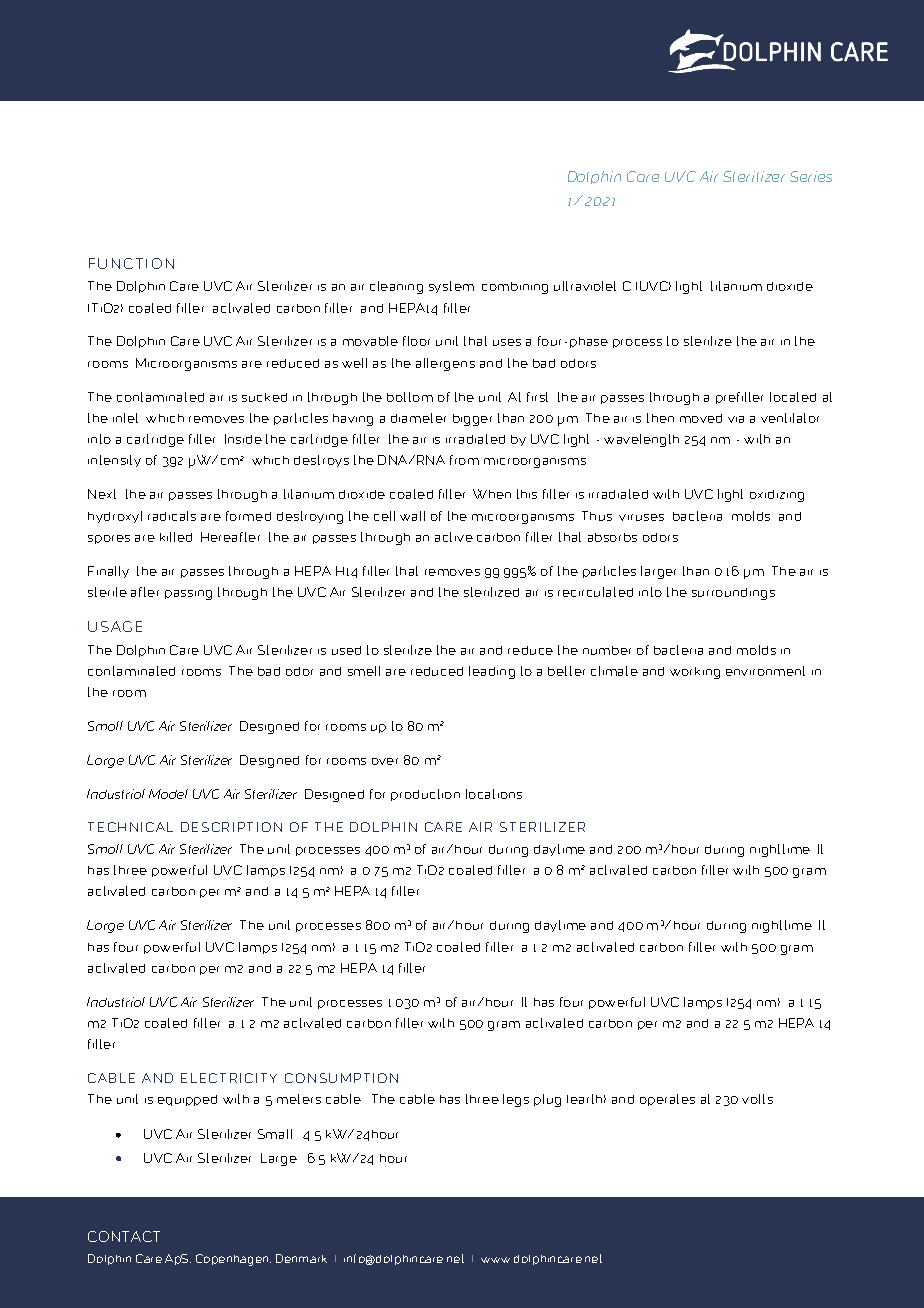  What do you see at coordinates (464, 460) in the screenshot?
I see `from` at bounding box center [464, 460].
